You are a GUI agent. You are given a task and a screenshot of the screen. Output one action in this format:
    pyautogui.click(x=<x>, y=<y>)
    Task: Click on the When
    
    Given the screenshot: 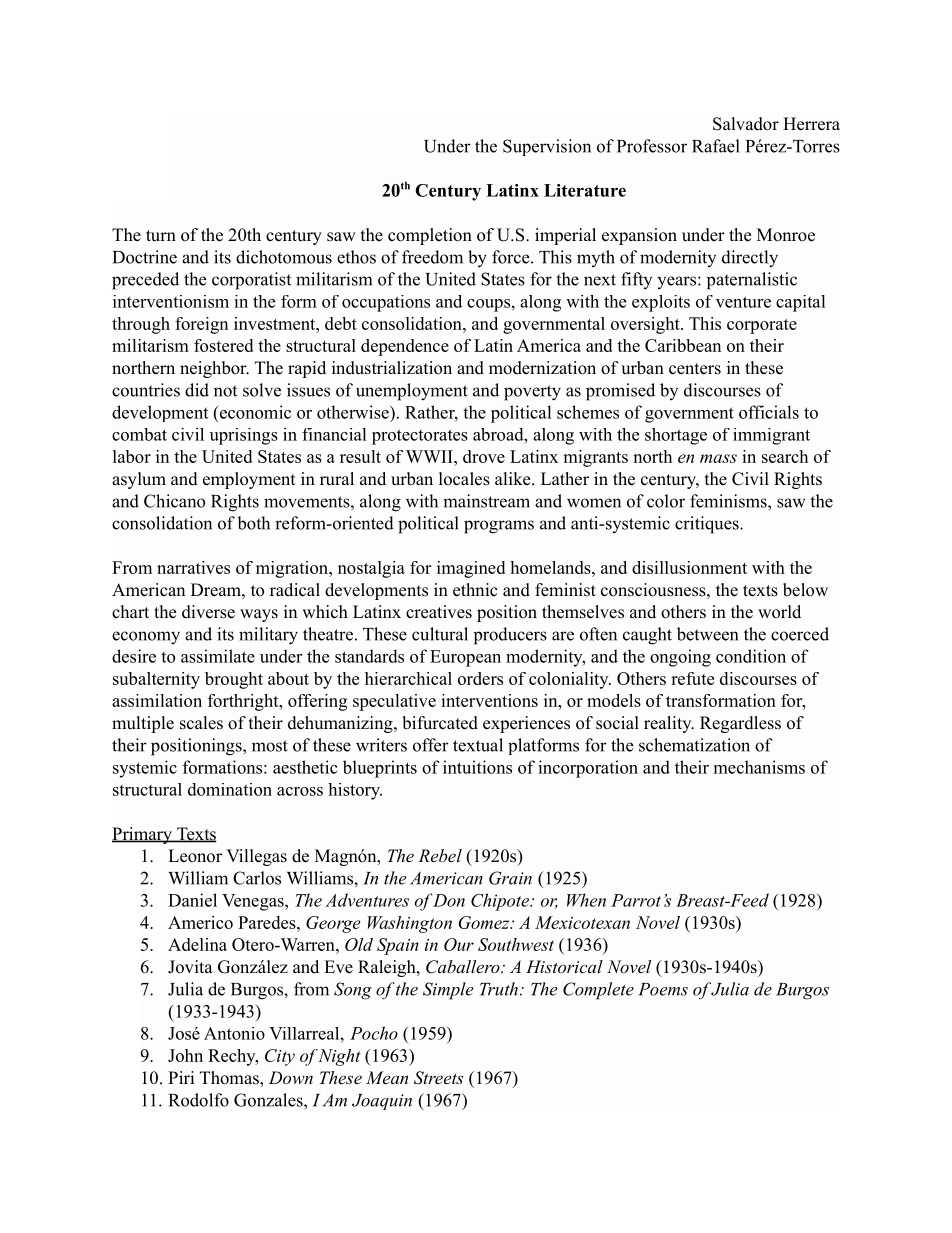 What is the action you would take?
    pyautogui.click(x=586, y=900)
